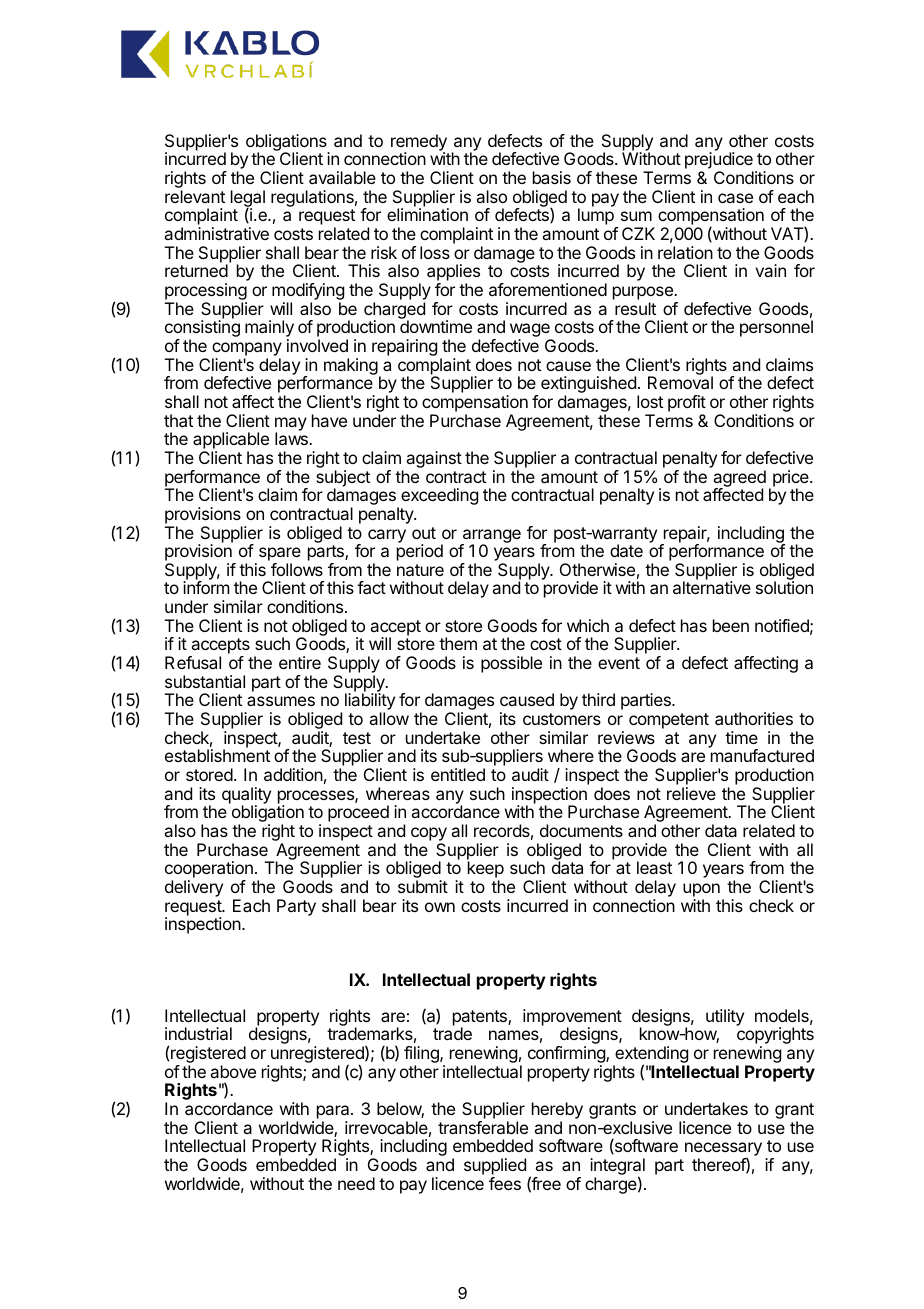 This page has height=1309, width=924. What do you see at coordinates (231, 442) in the page?
I see `applicable` at bounding box center [231, 442].
